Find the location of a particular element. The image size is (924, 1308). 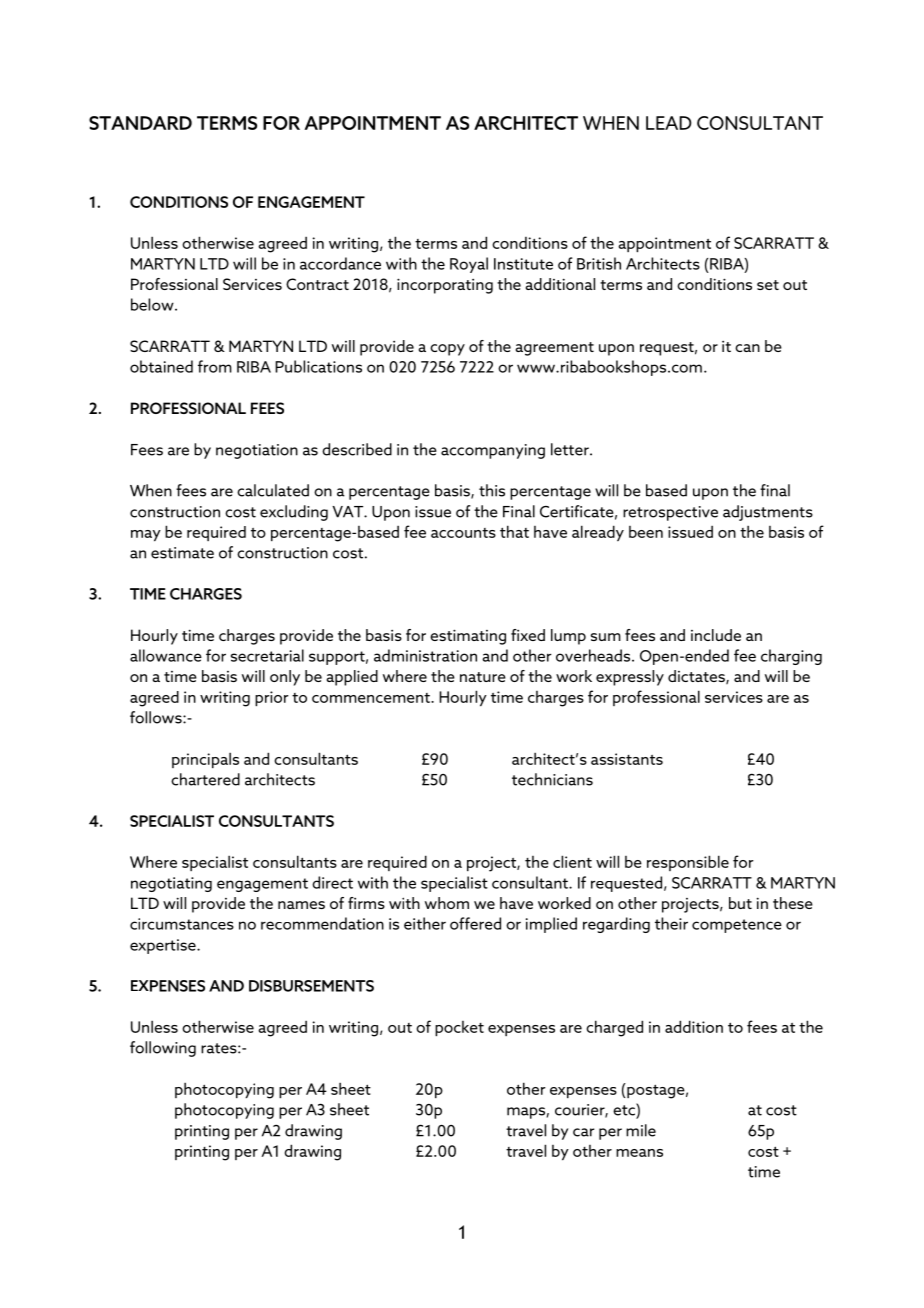

secretarial is located at coordinates (267, 655).
